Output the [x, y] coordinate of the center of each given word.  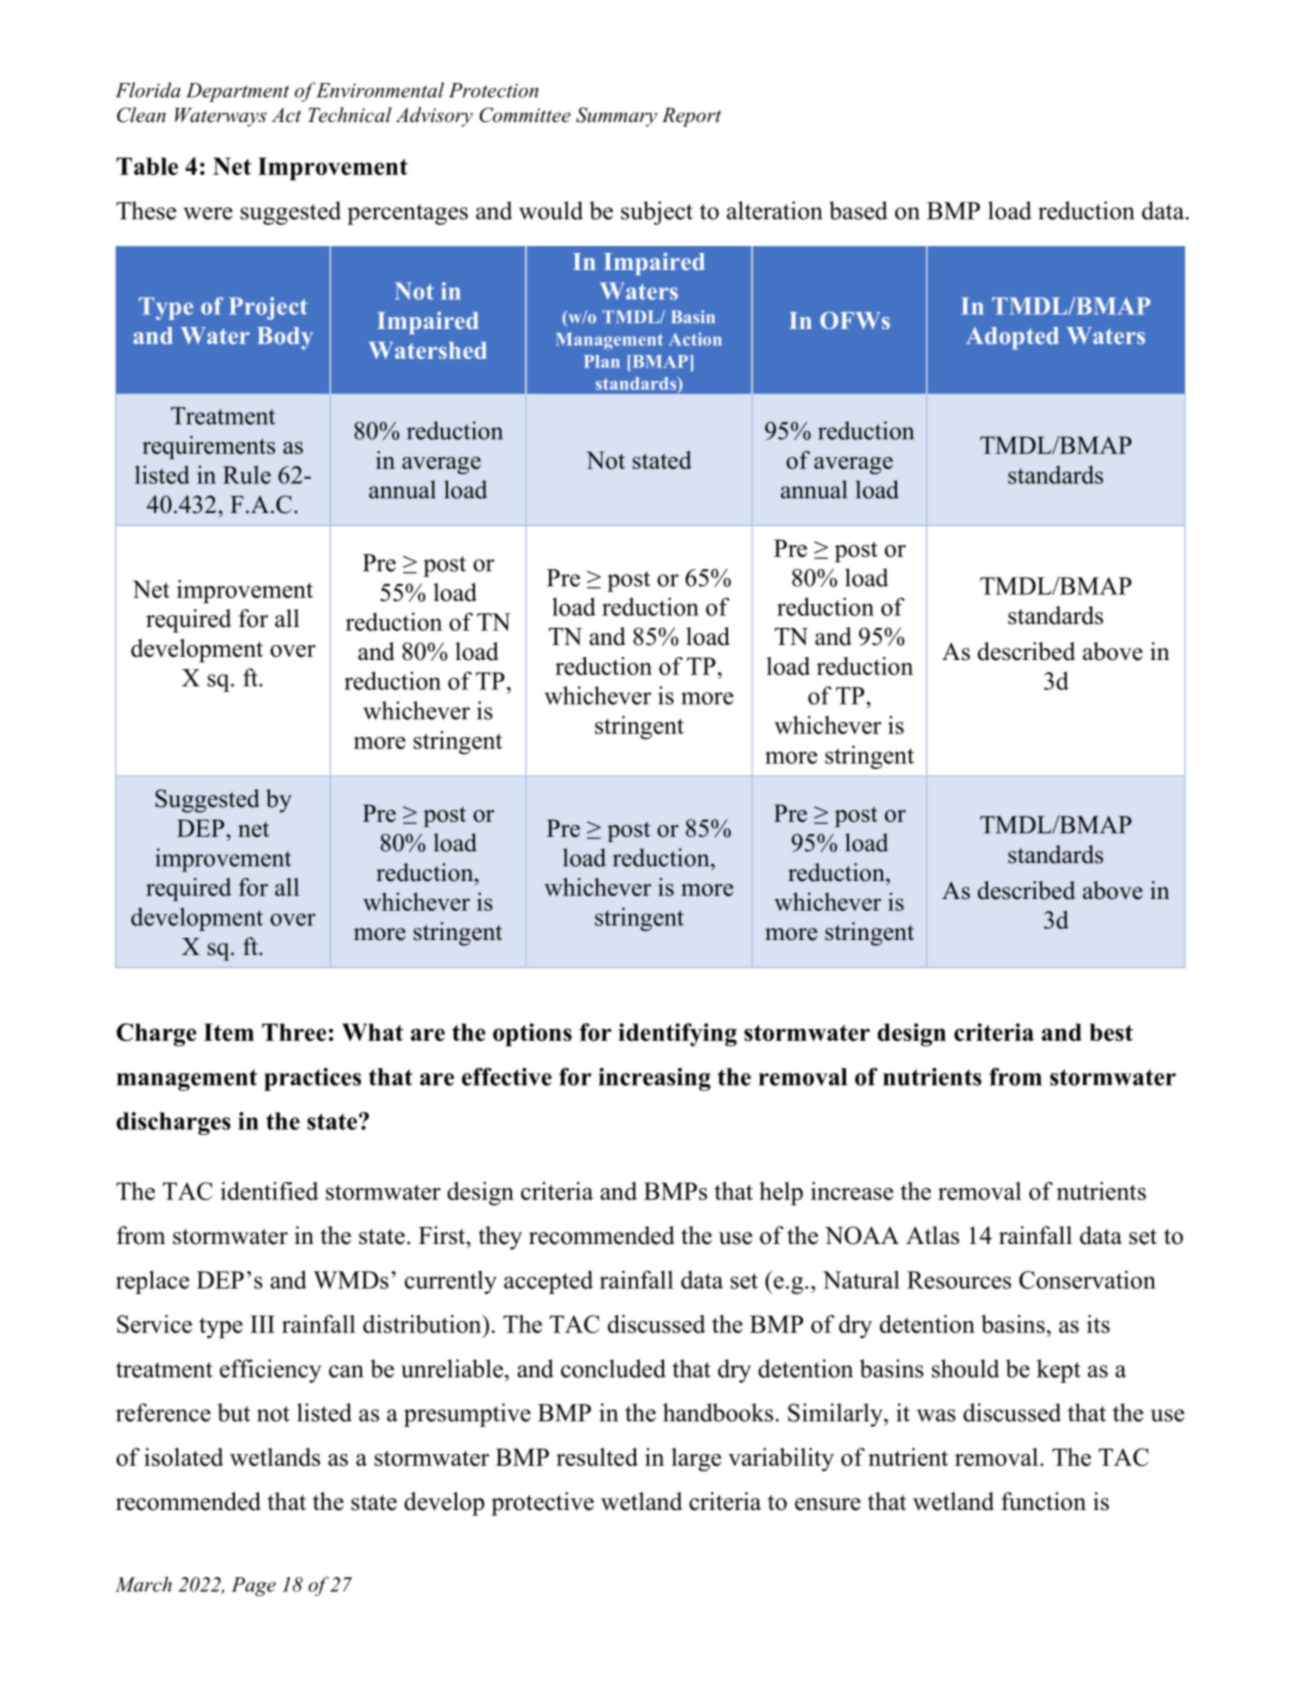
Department [237, 92]
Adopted [1012, 338]
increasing [654, 1079]
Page [253, 1586]
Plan [602, 361]
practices [312, 1079]
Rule [247, 475]
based [858, 210]
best [1111, 1032]
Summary [616, 117]
